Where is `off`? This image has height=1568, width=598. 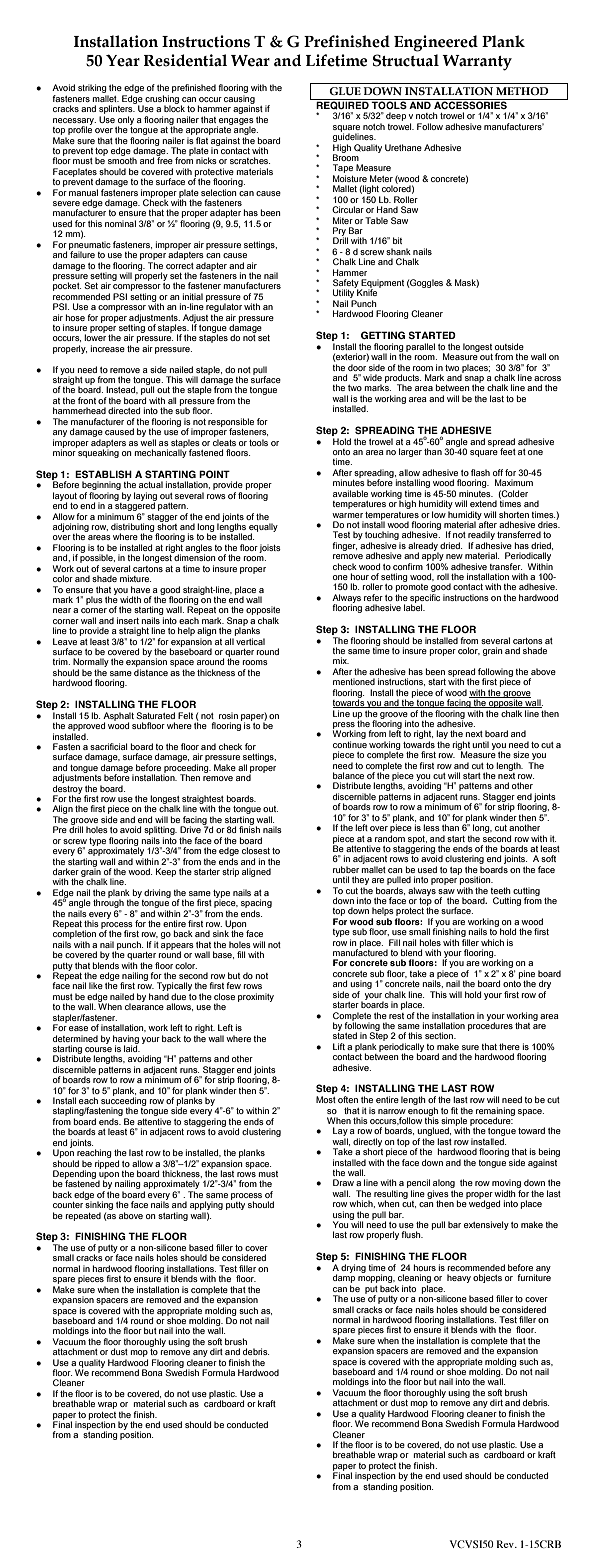
off is located at coordinates (498, 472).
